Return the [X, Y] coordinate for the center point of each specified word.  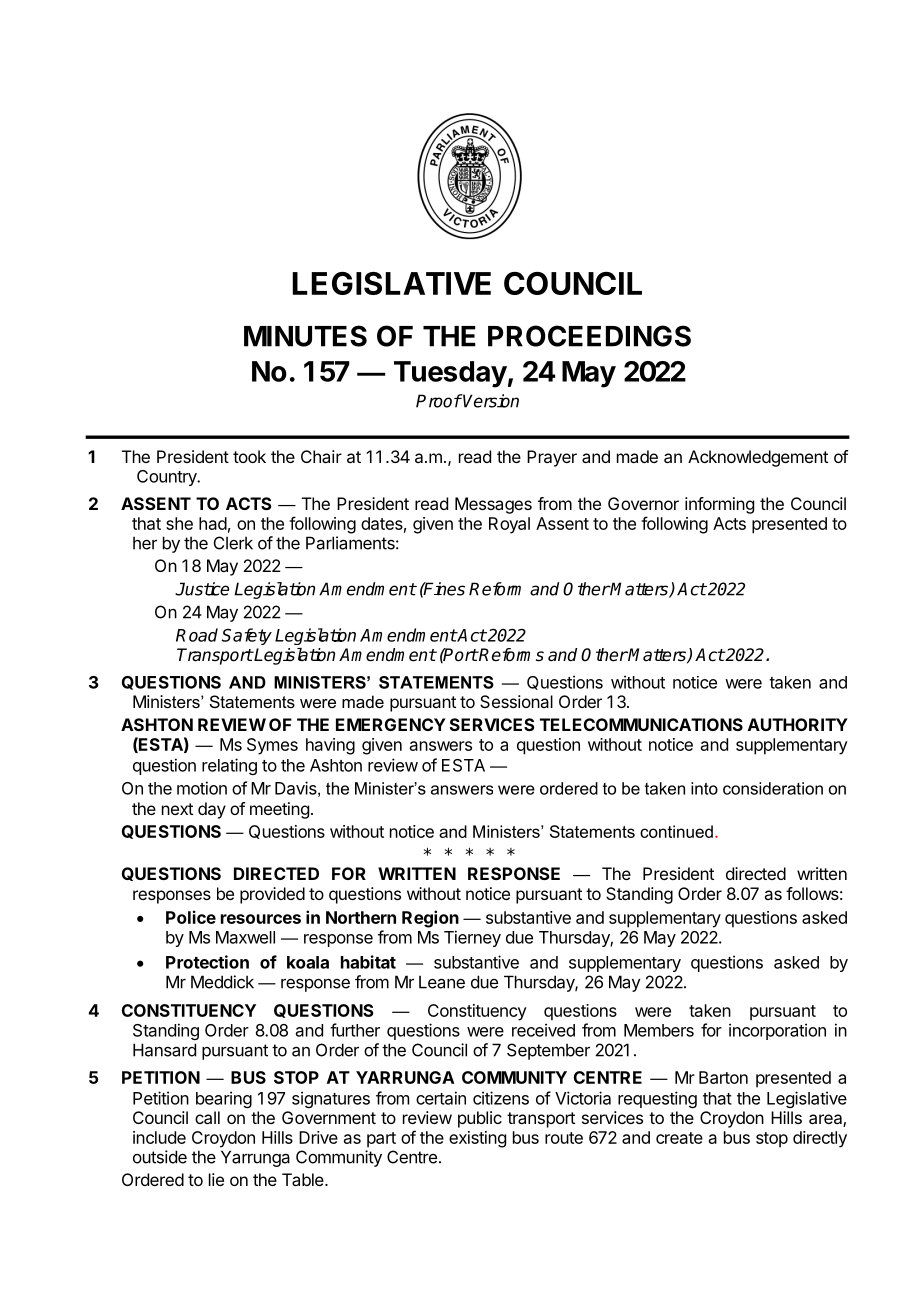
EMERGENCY [391, 724]
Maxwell [245, 937]
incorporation [777, 1031]
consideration [773, 788]
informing [719, 505]
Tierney [472, 938]
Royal [509, 525]
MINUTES [305, 336]
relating [229, 766]
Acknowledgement [758, 458]
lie [216, 1179]
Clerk [233, 543]
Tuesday [450, 374]
